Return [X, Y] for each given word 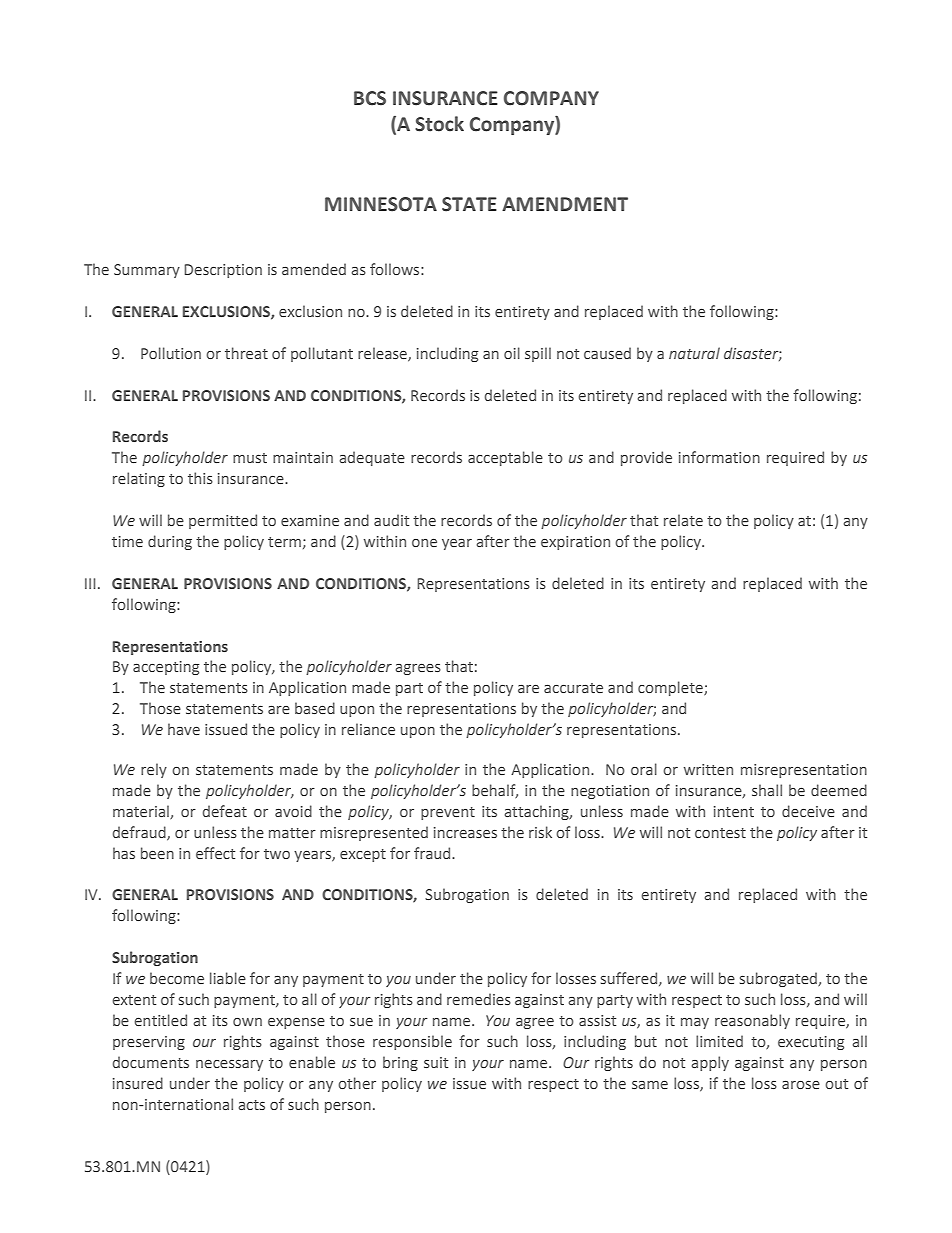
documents [151, 1062]
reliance [368, 729]
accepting [166, 668]
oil [512, 353]
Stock [439, 124]
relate [683, 520]
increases [465, 832]
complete [671, 688]
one [424, 543]
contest [720, 833]
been [157, 853]
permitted [223, 521]
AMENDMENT [565, 204]
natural [694, 353]
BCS [370, 98]
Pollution [171, 353]
